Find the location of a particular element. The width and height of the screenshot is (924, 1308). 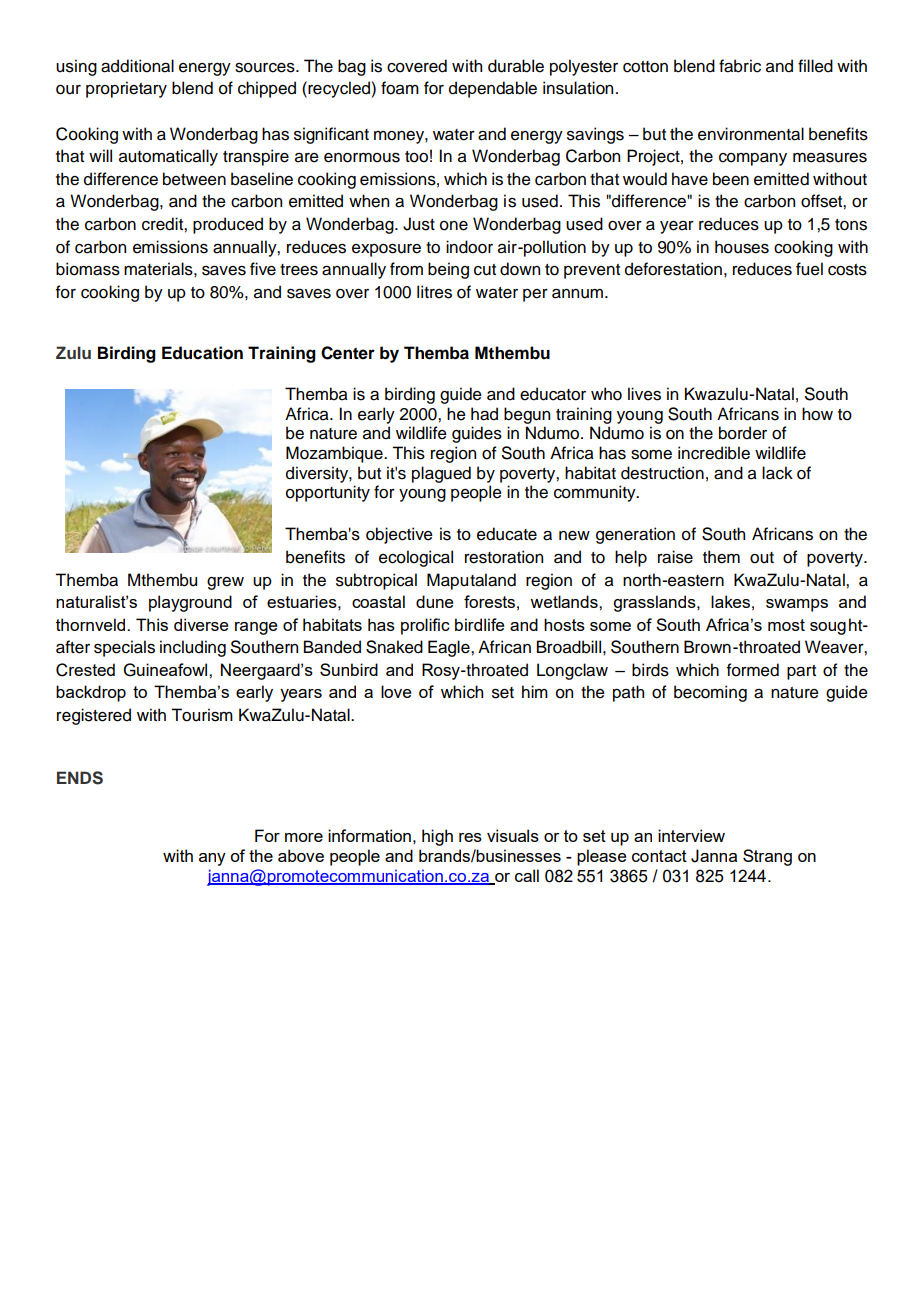

proprietary is located at coordinates (126, 89).
